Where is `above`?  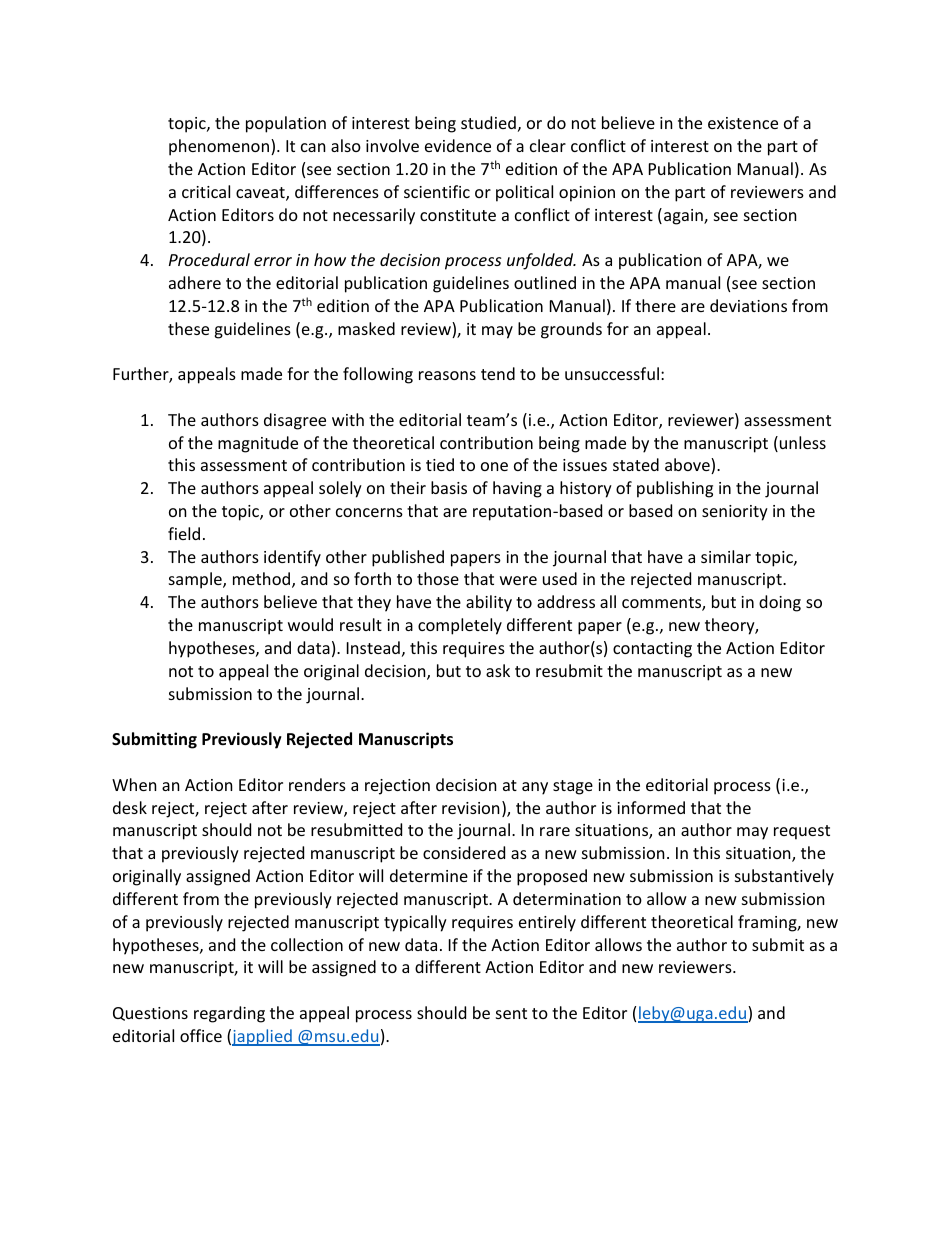 above is located at coordinates (688, 466).
